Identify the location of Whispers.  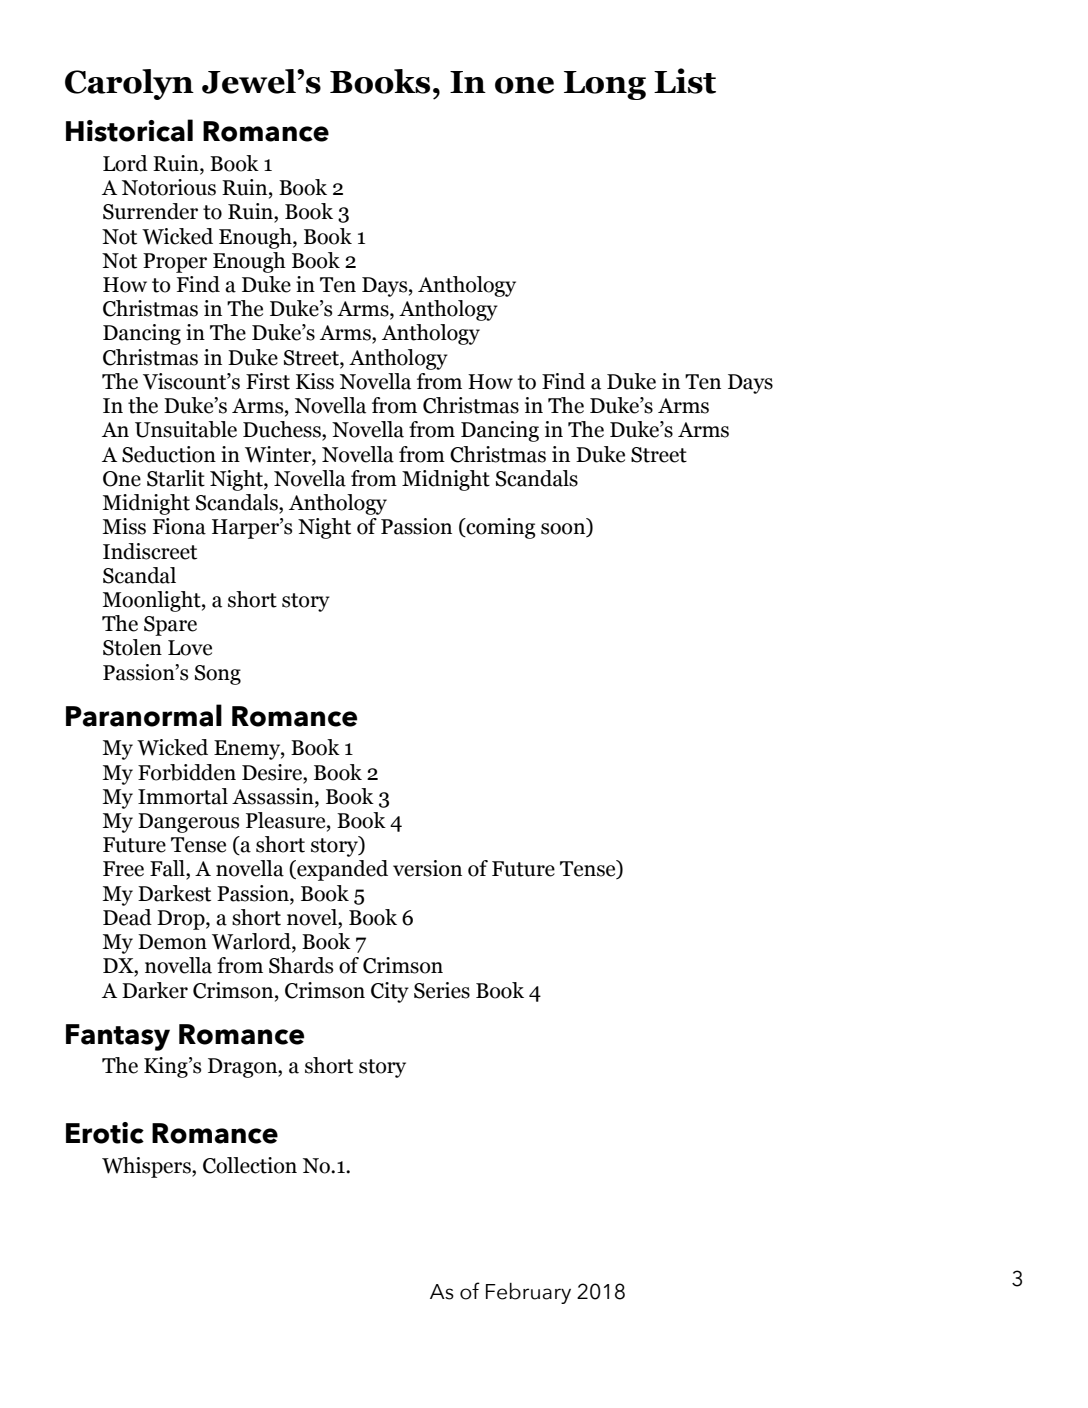
(147, 1167).
